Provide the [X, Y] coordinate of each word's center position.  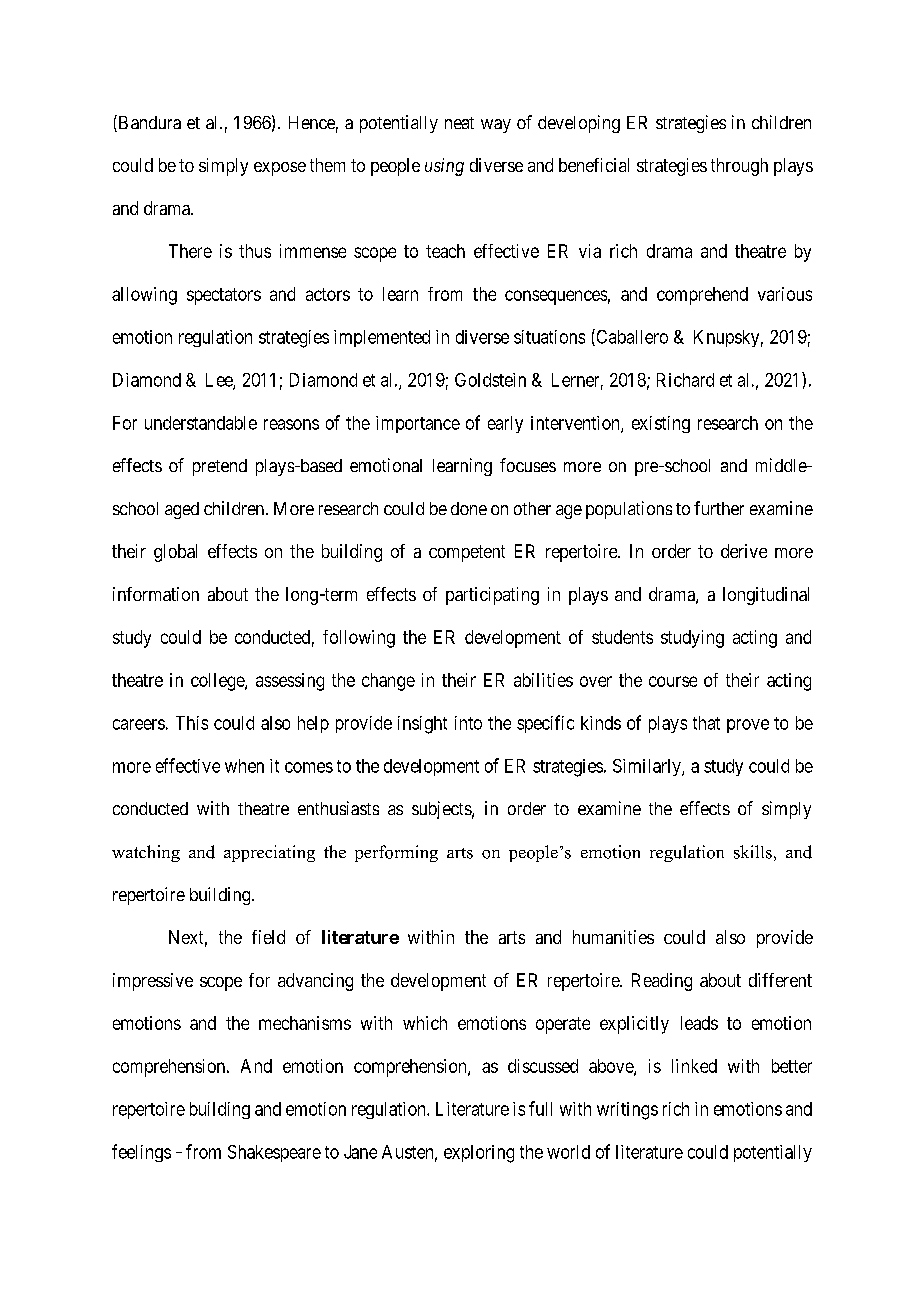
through [739, 167]
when [244, 766]
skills [753, 852]
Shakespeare [274, 1153]
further [719, 508]
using [444, 167]
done [469, 508]
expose [280, 169]
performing [396, 853]
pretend [220, 467]
